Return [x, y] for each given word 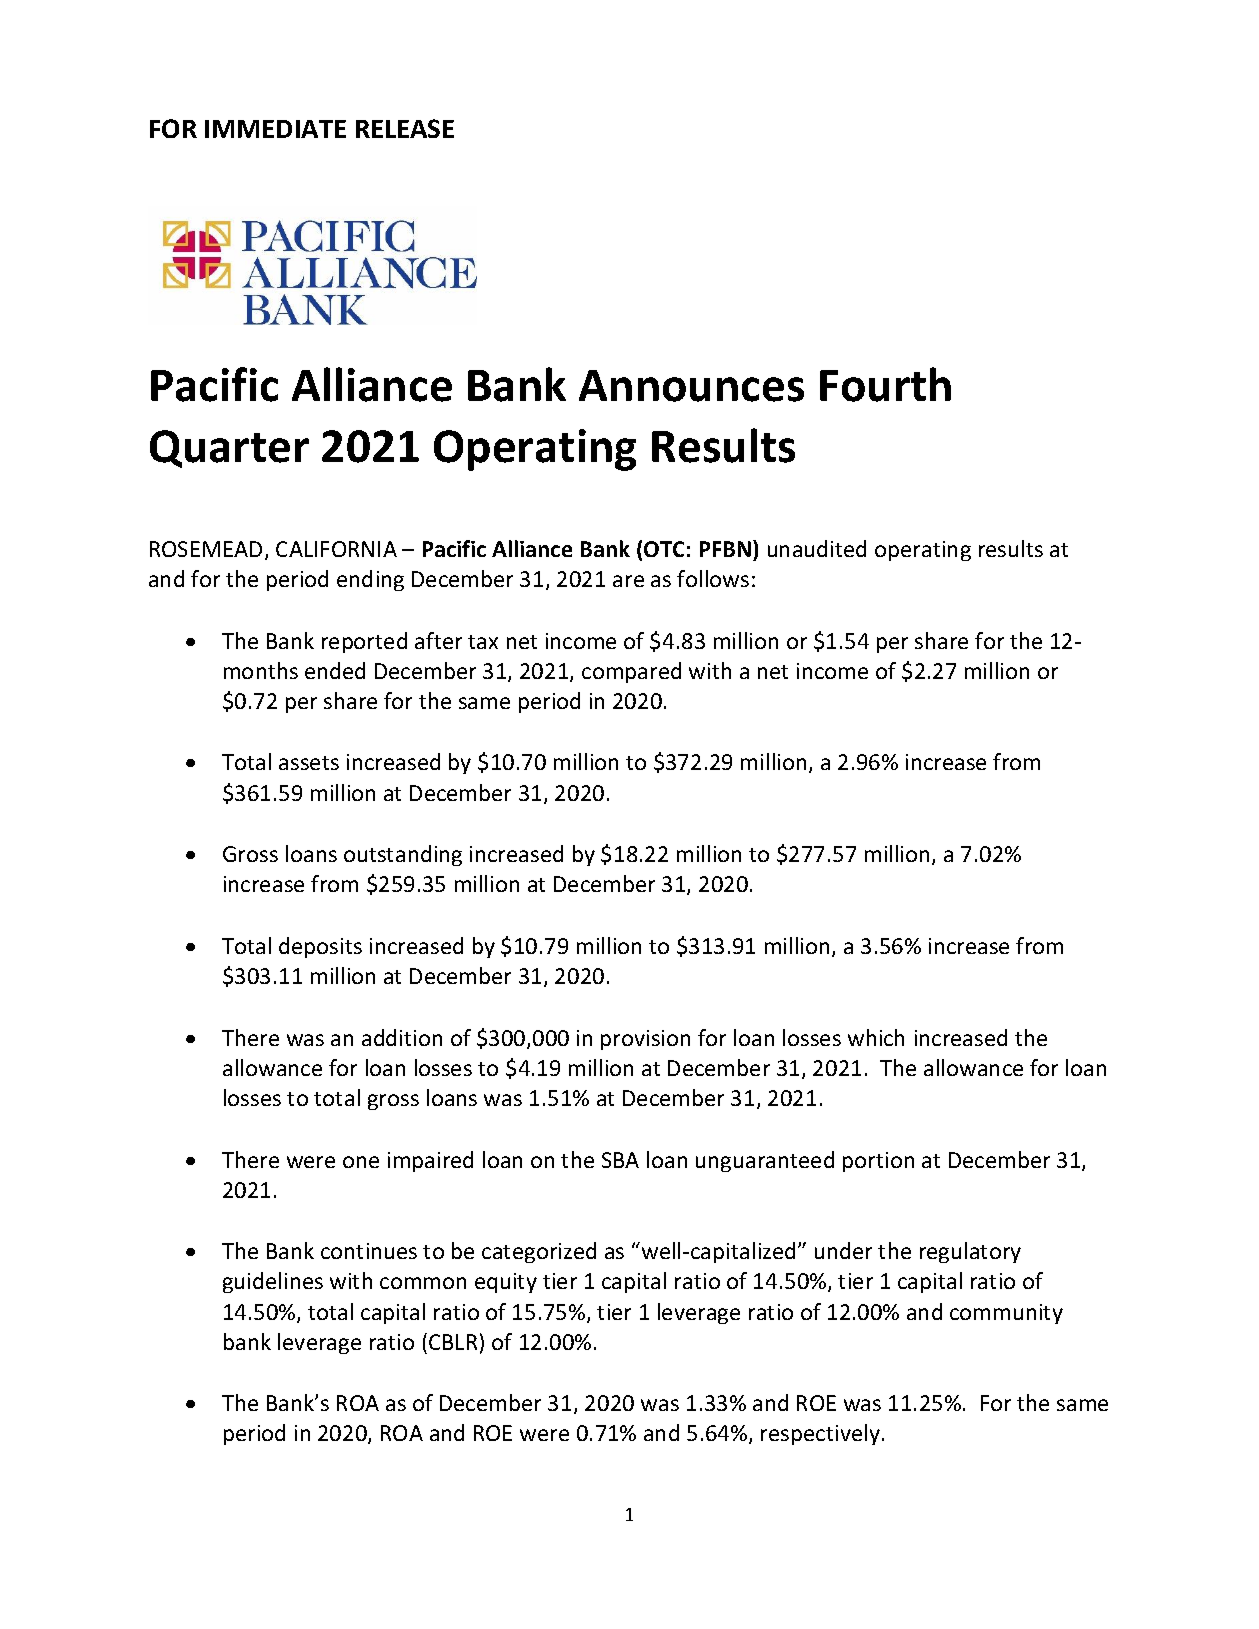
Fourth [885, 384]
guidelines [273, 1282]
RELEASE [405, 128]
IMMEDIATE [275, 129]
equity [506, 1283]
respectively [820, 1434]
